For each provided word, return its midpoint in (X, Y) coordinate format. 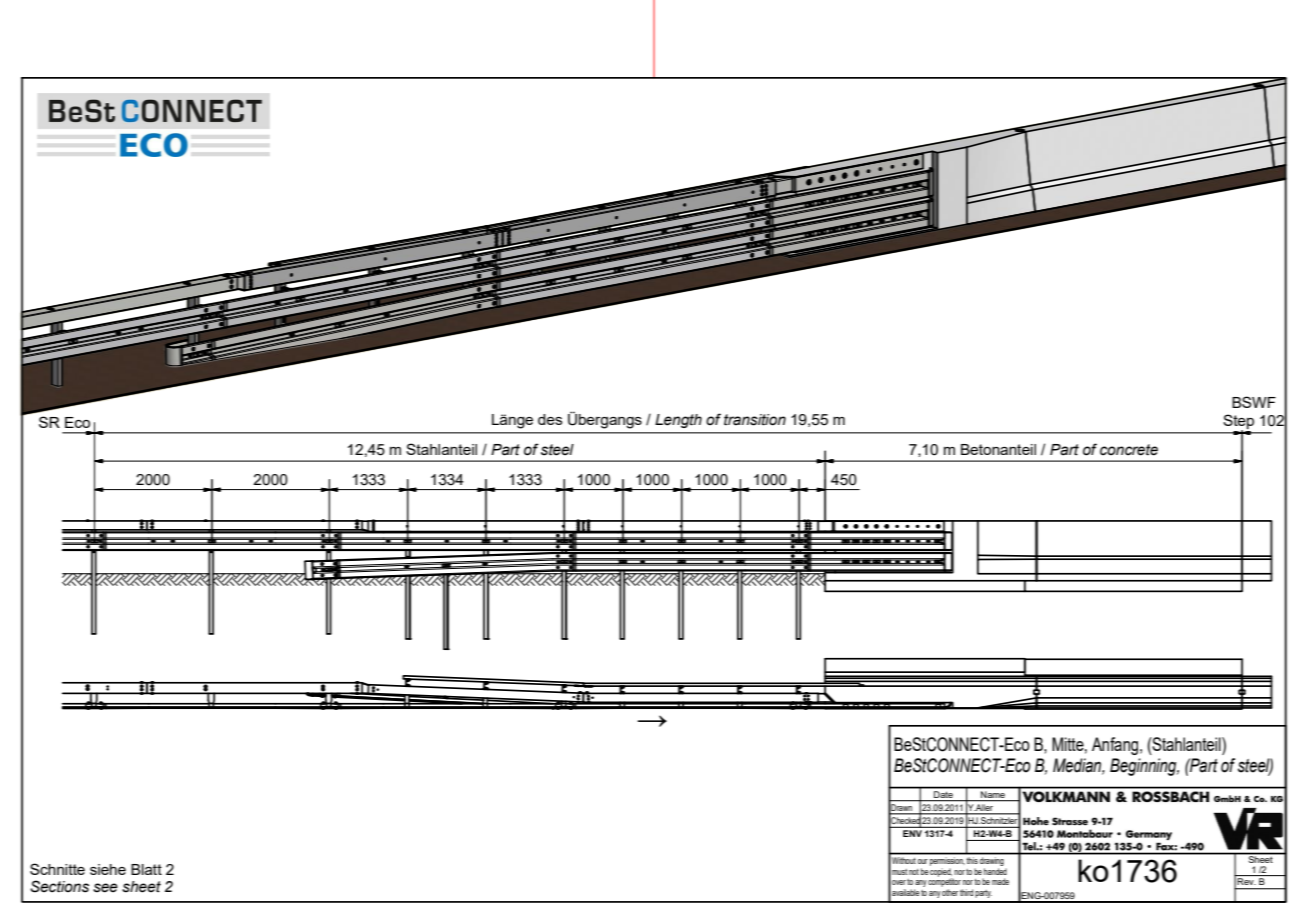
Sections (59, 886)
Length (678, 421)
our (922, 861)
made (1000, 881)
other (950, 892)
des (550, 419)
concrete (1129, 450)
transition (755, 420)
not (914, 872)
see (105, 888)
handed (995, 871)
